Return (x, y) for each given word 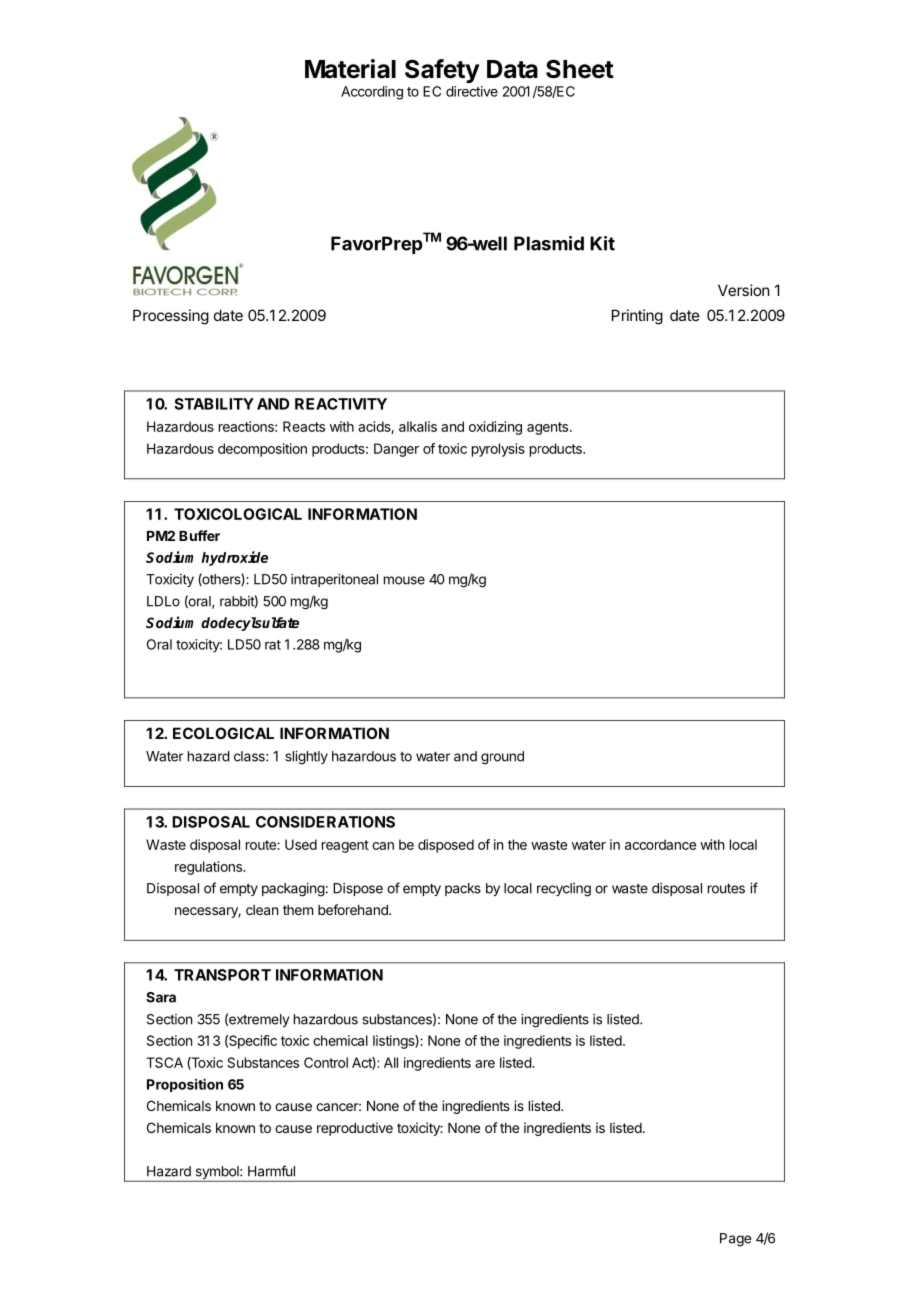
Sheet (580, 69)
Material (350, 69)
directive (472, 91)
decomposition (262, 450)
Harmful (271, 1171)
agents (549, 428)
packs (463, 889)
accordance (660, 844)
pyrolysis (498, 450)
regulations (209, 868)
